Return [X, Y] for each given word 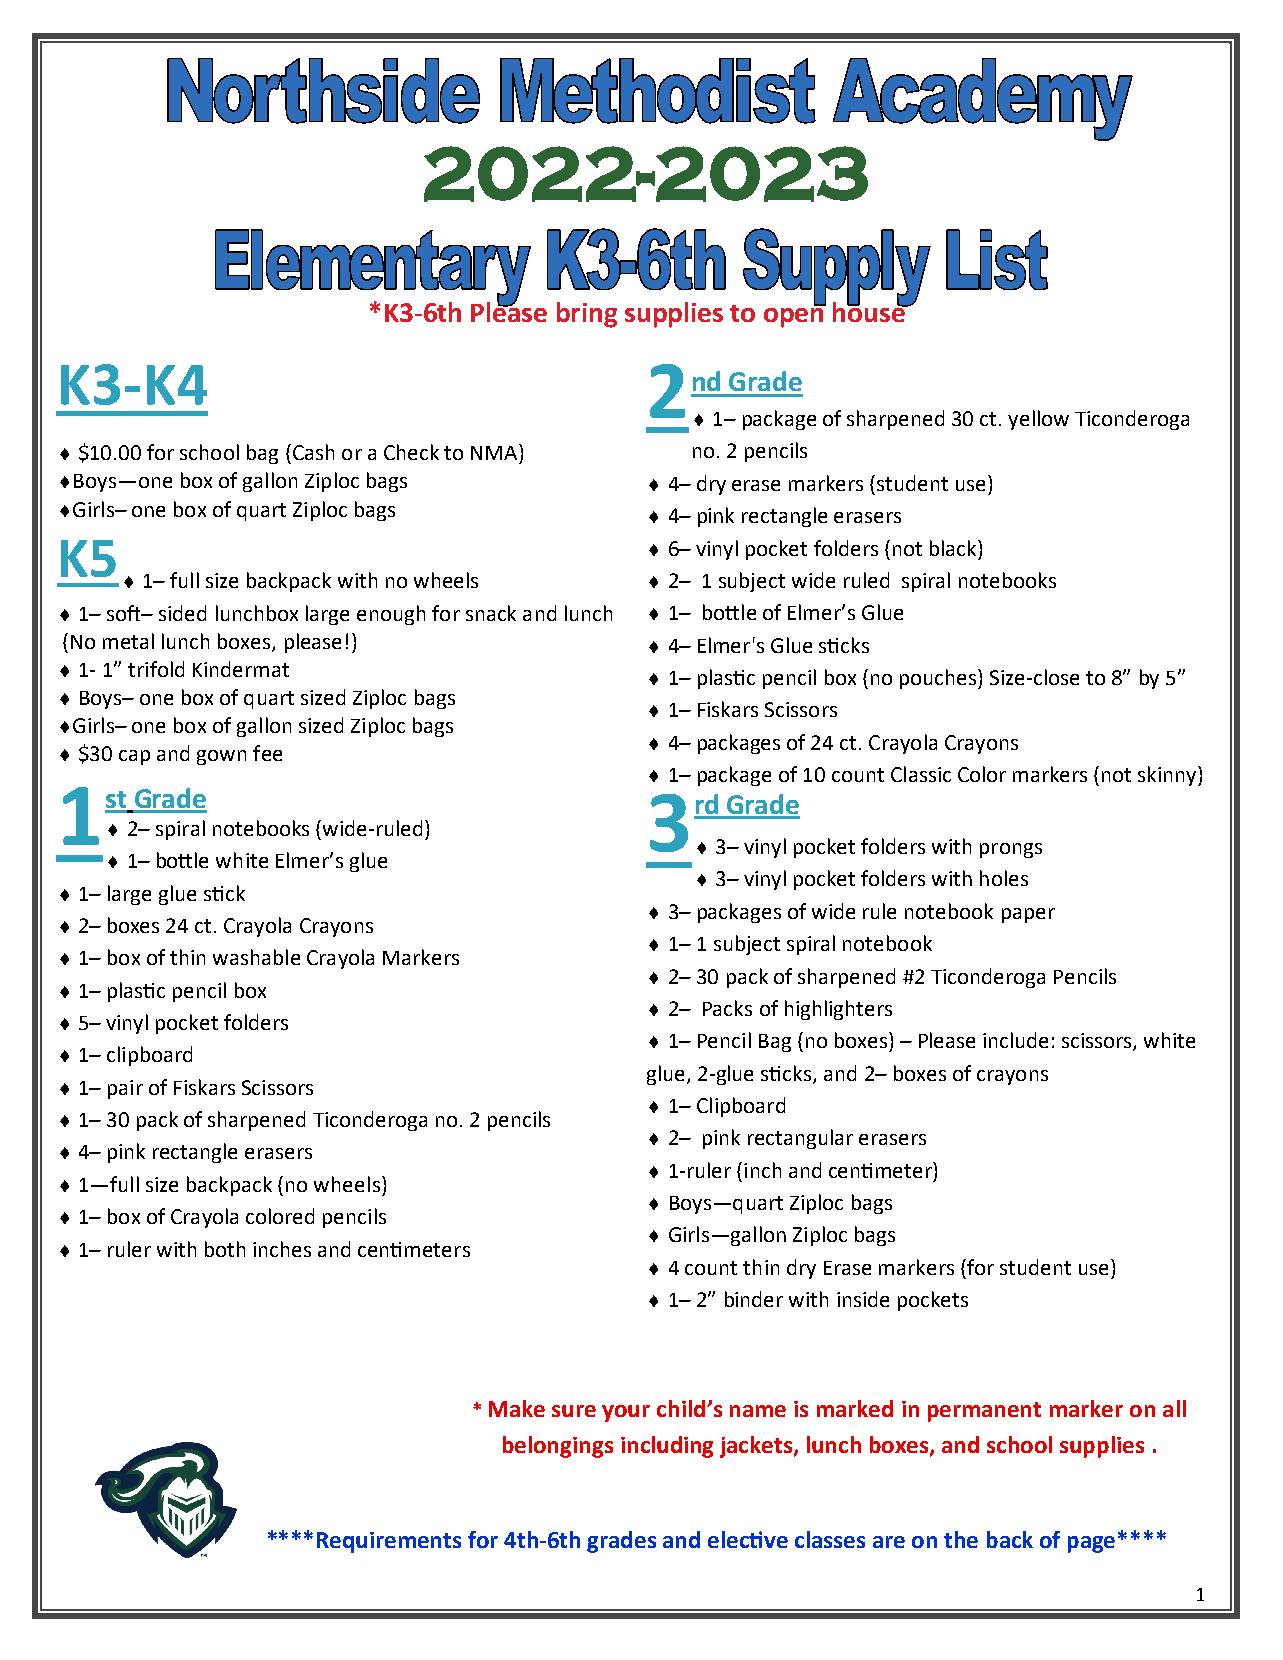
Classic [921, 774]
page [1093, 1544]
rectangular [800, 1139]
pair [125, 1089]
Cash [312, 452]
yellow [1038, 420]
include [1015, 1040]
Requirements [389, 1542]
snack [491, 613]
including [667, 1447]
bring [587, 315]
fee [267, 753]
